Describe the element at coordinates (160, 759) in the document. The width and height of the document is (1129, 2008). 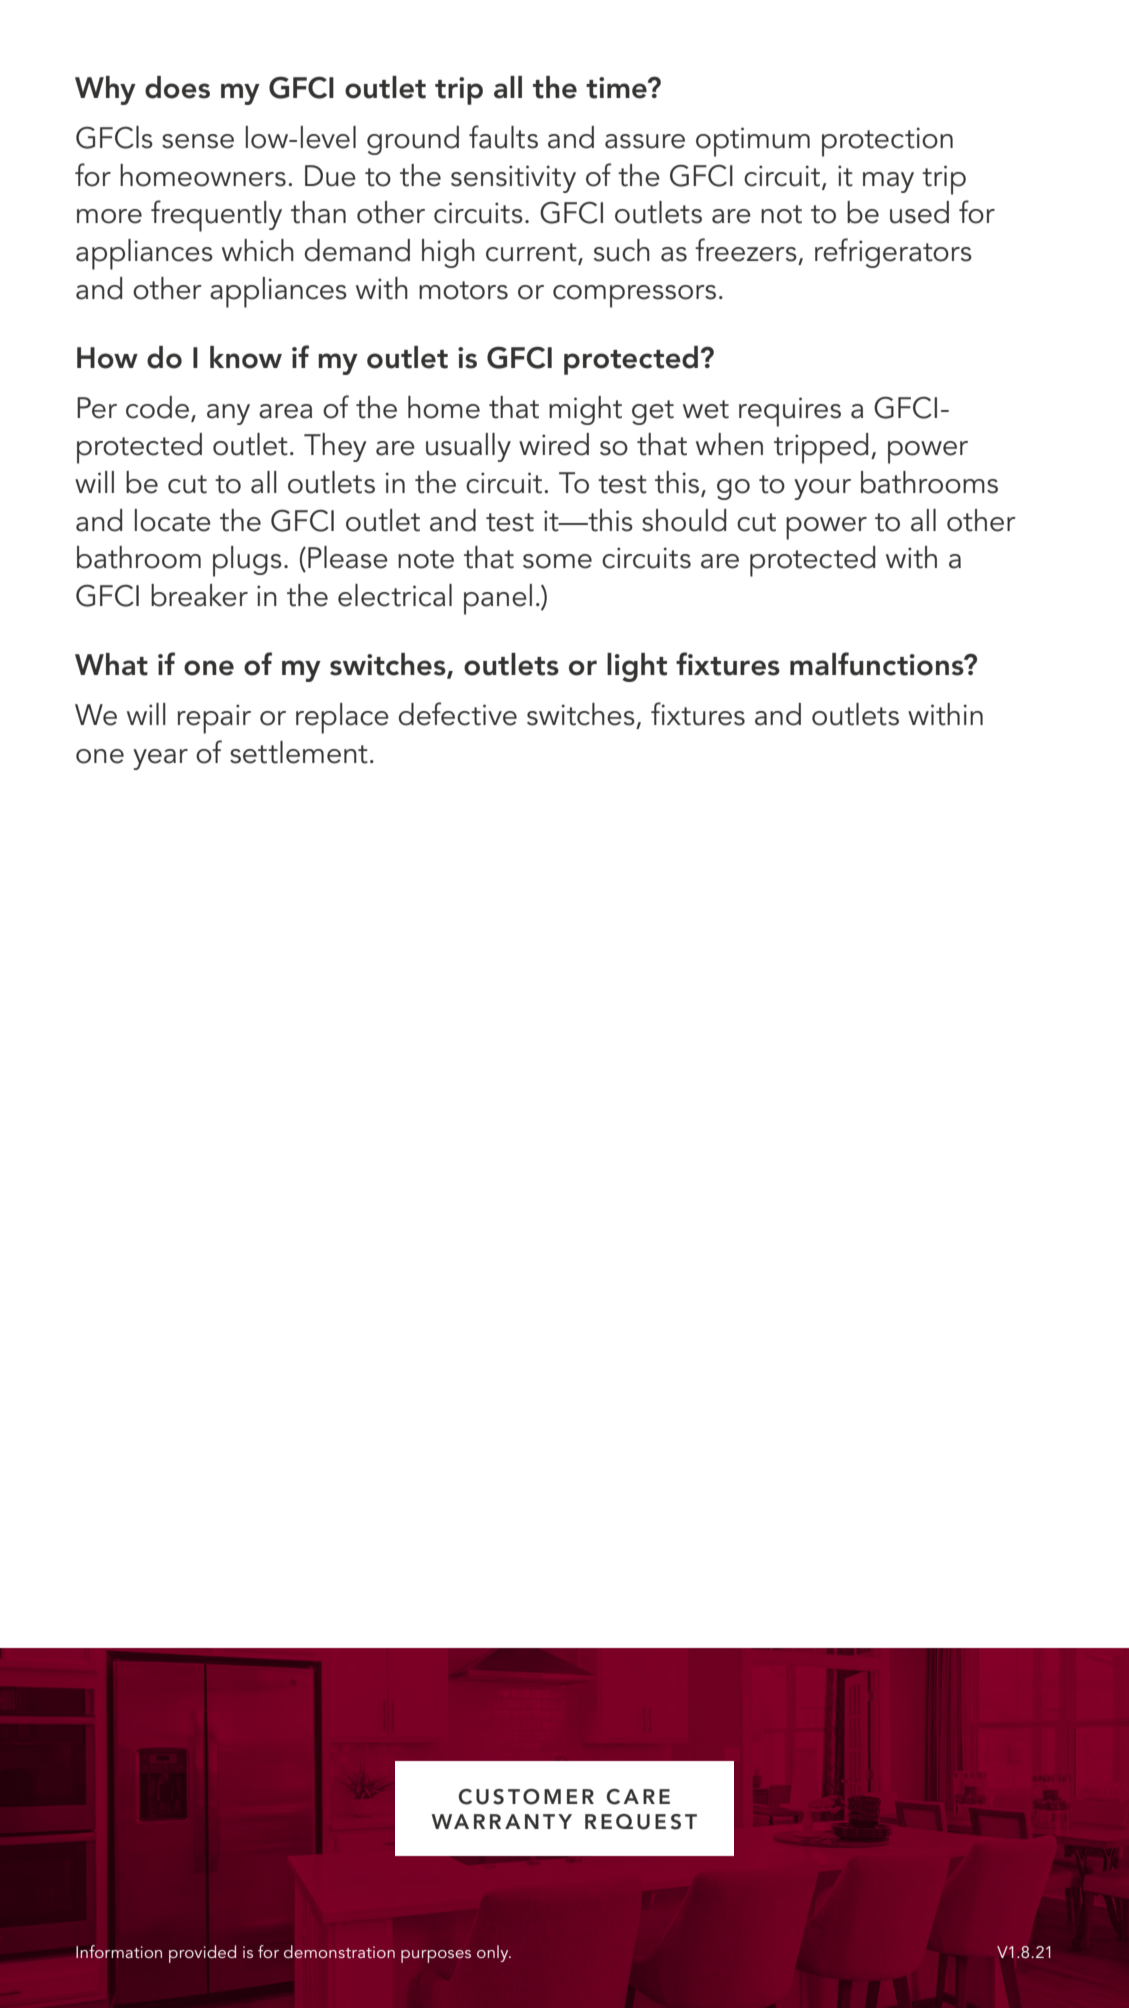
I see `year` at that location.
